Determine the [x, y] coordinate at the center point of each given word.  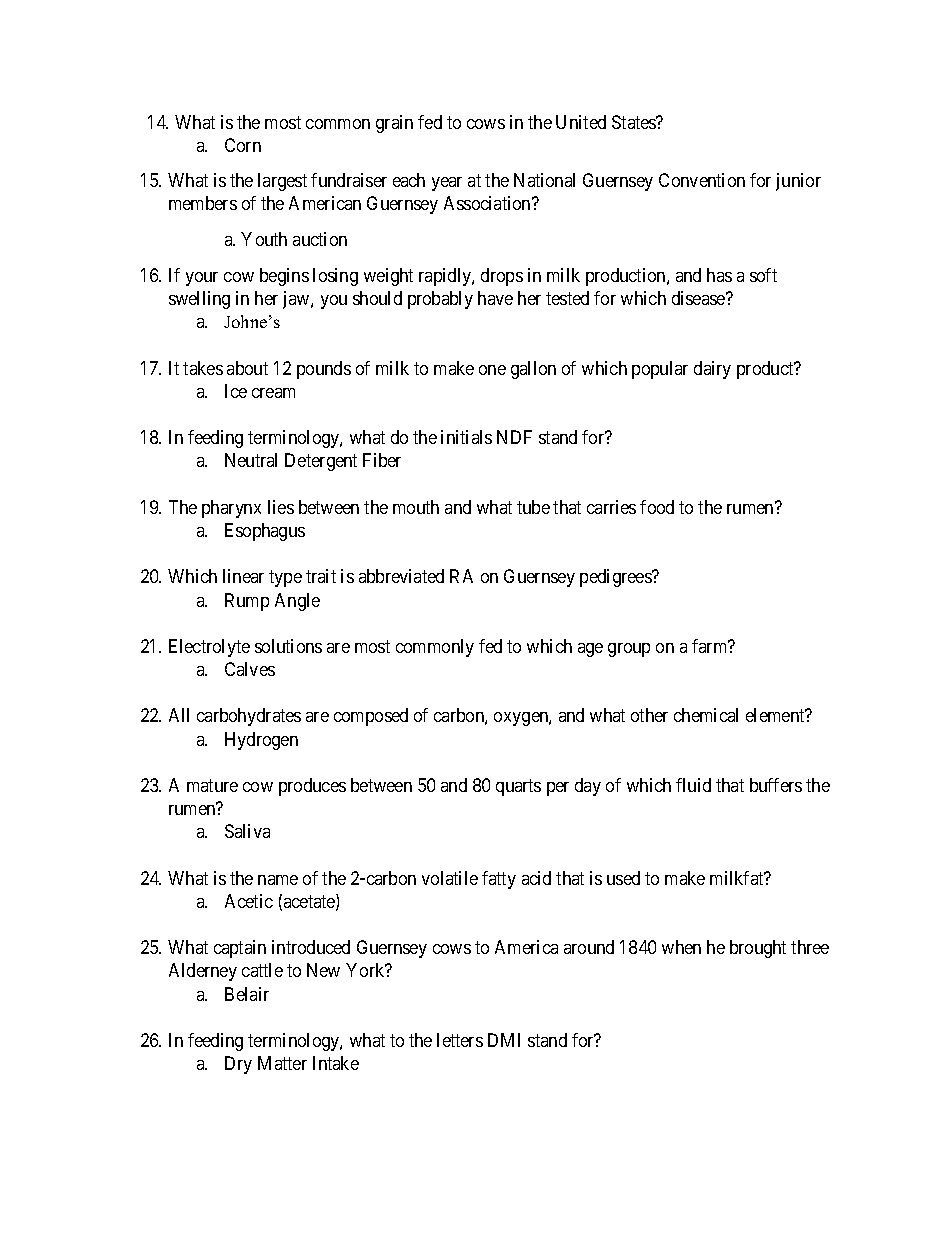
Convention [702, 180]
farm [711, 646]
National [544, 180]
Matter [282, 1063]
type [285, 579]
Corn [243, 145]
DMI [504, 1040]
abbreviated [401, 576]
